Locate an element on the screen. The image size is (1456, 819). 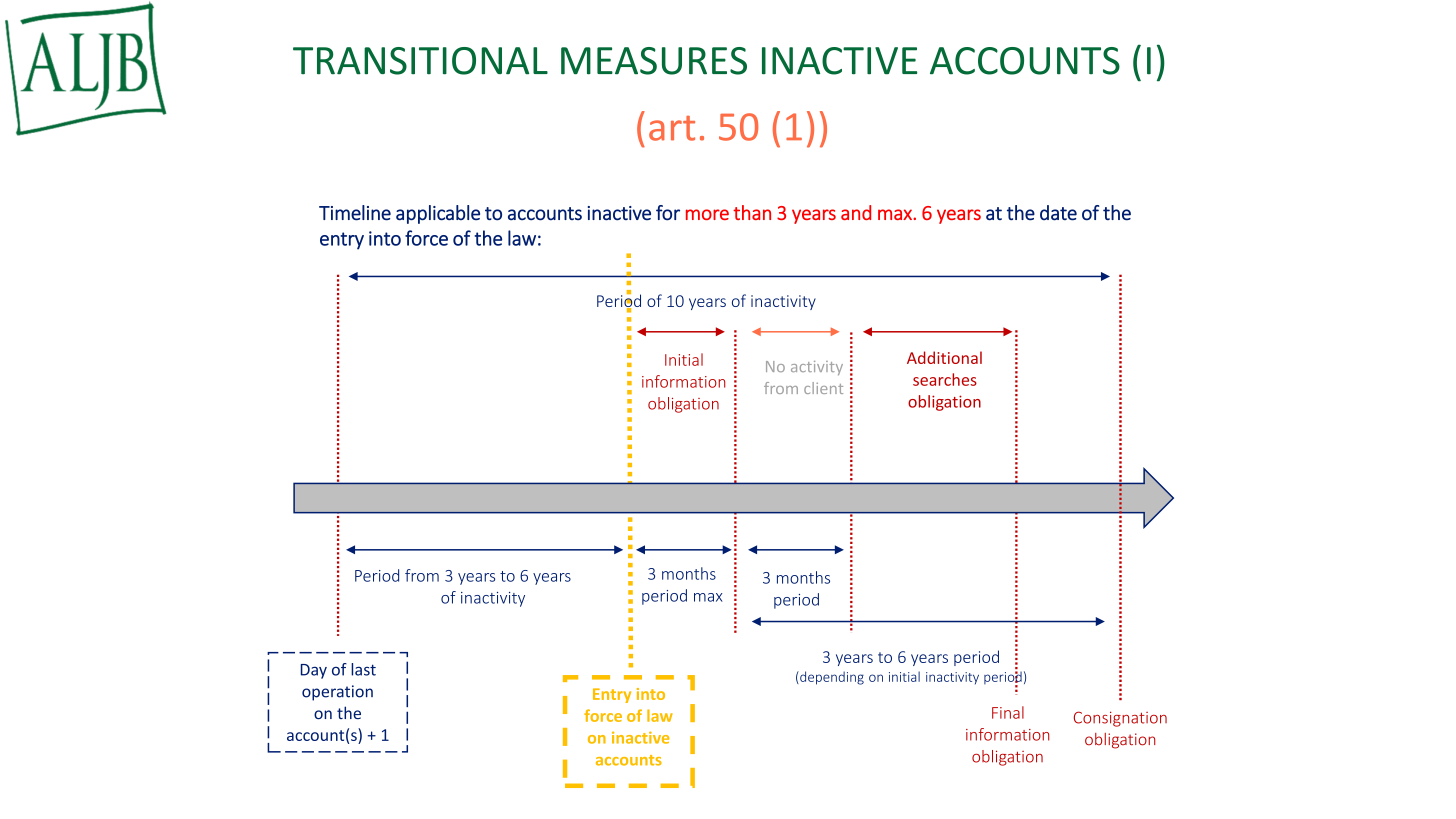
MEASURES is located at coordinates (654, 61).
